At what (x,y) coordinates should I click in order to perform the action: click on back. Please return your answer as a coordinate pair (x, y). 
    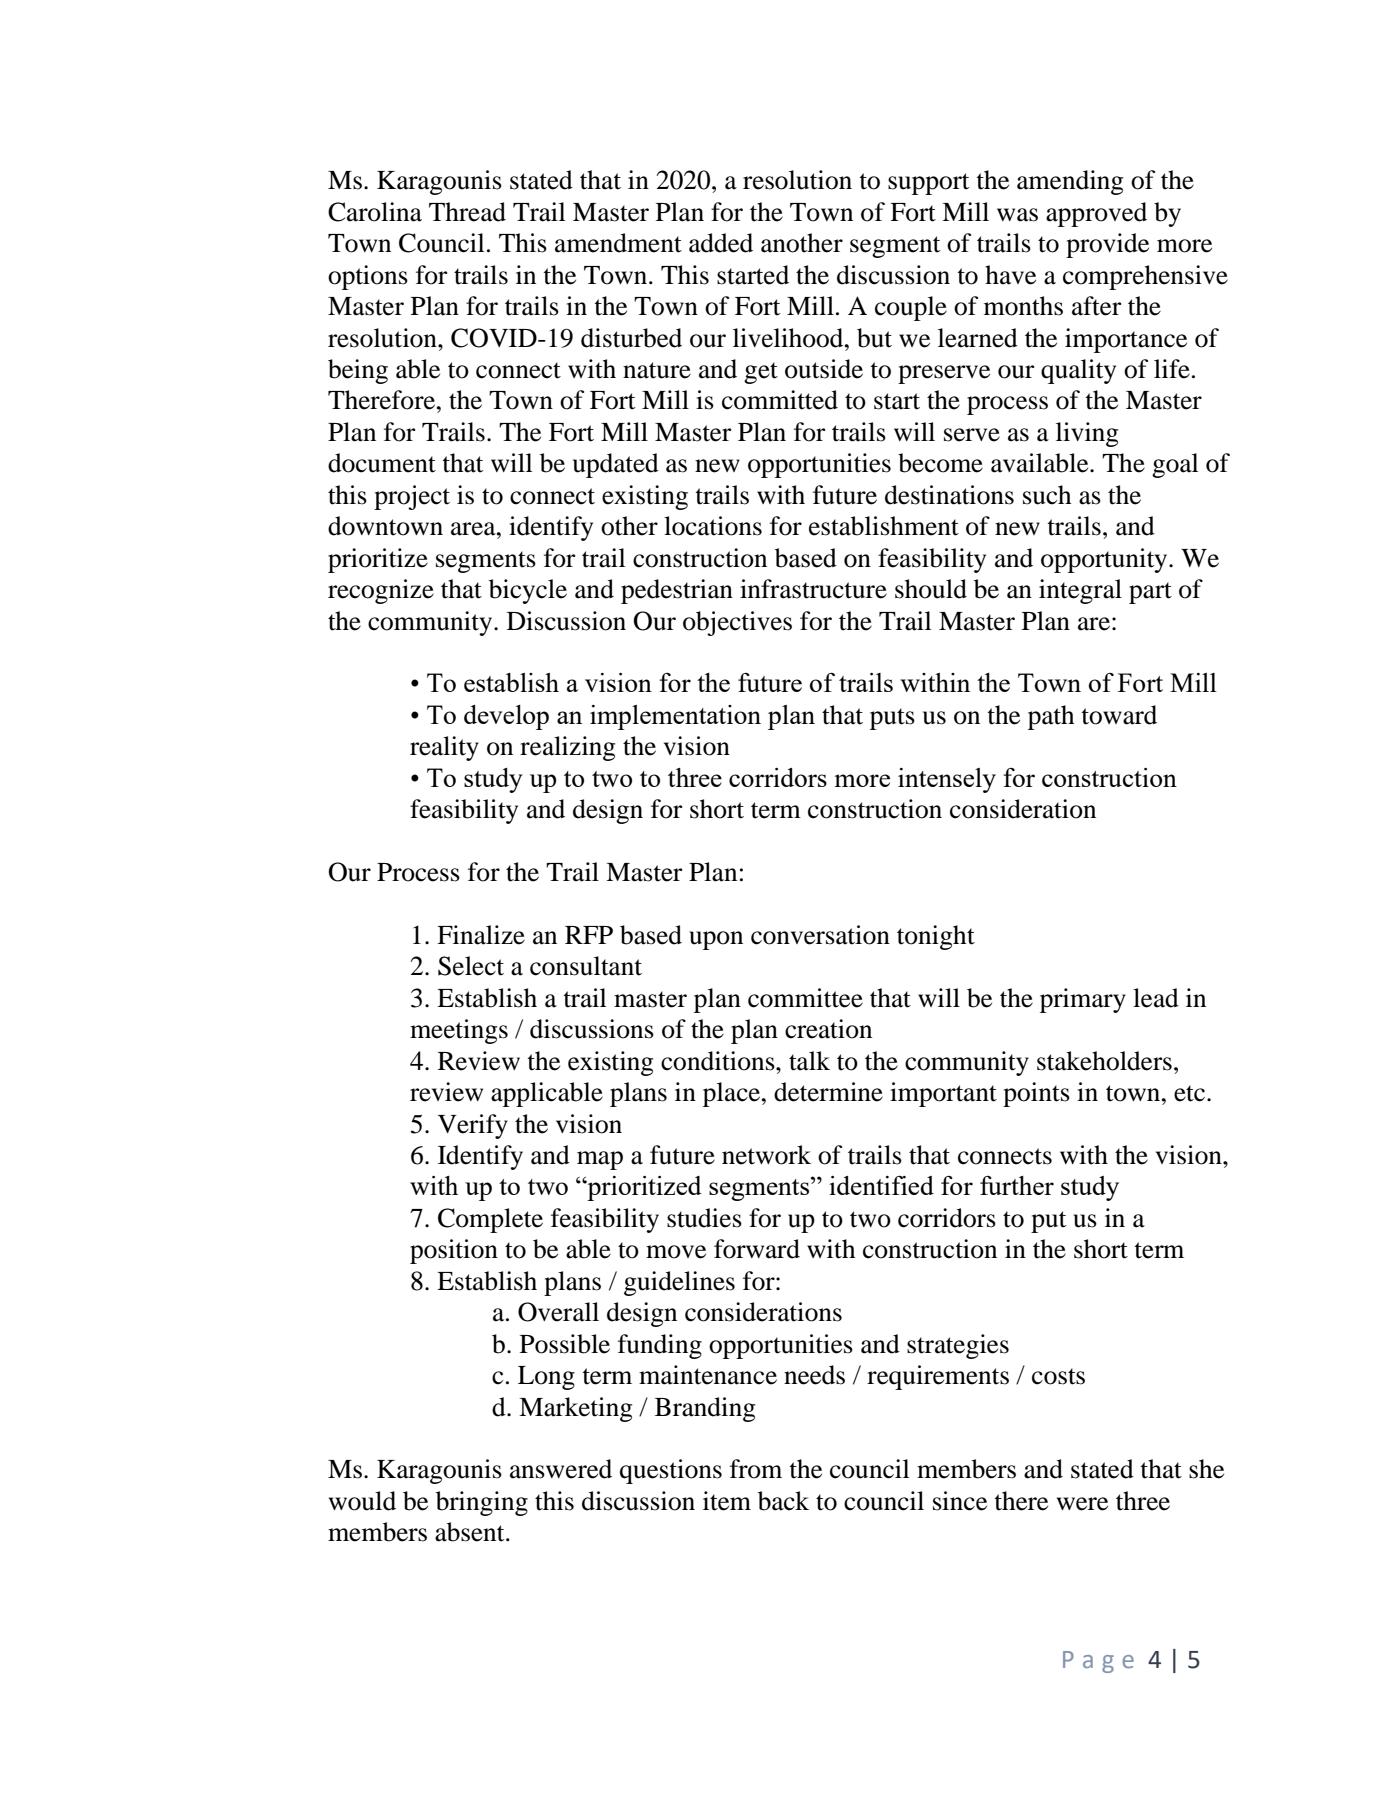
    Looking at the image, I should click on (783, 1501).
